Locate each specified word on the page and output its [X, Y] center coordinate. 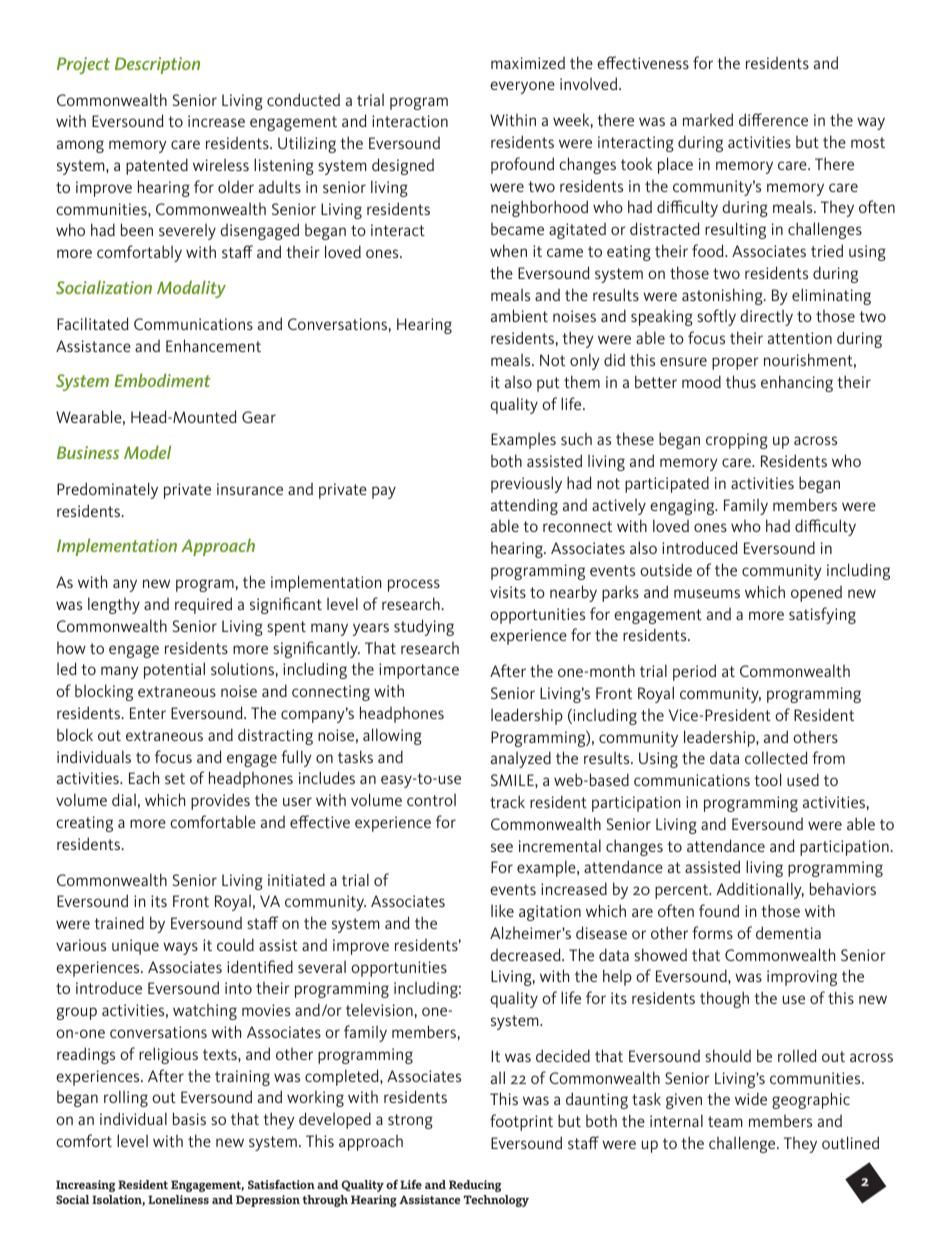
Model [147, 452]
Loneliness [178, 1199]
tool [767, 779]
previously [526, 484]
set [175, 778]
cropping [737, 441]
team [725, 1121]
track [507, 801]
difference [773, 119]
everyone [522, 87]
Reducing [475, 1186]
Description [157, 65]
